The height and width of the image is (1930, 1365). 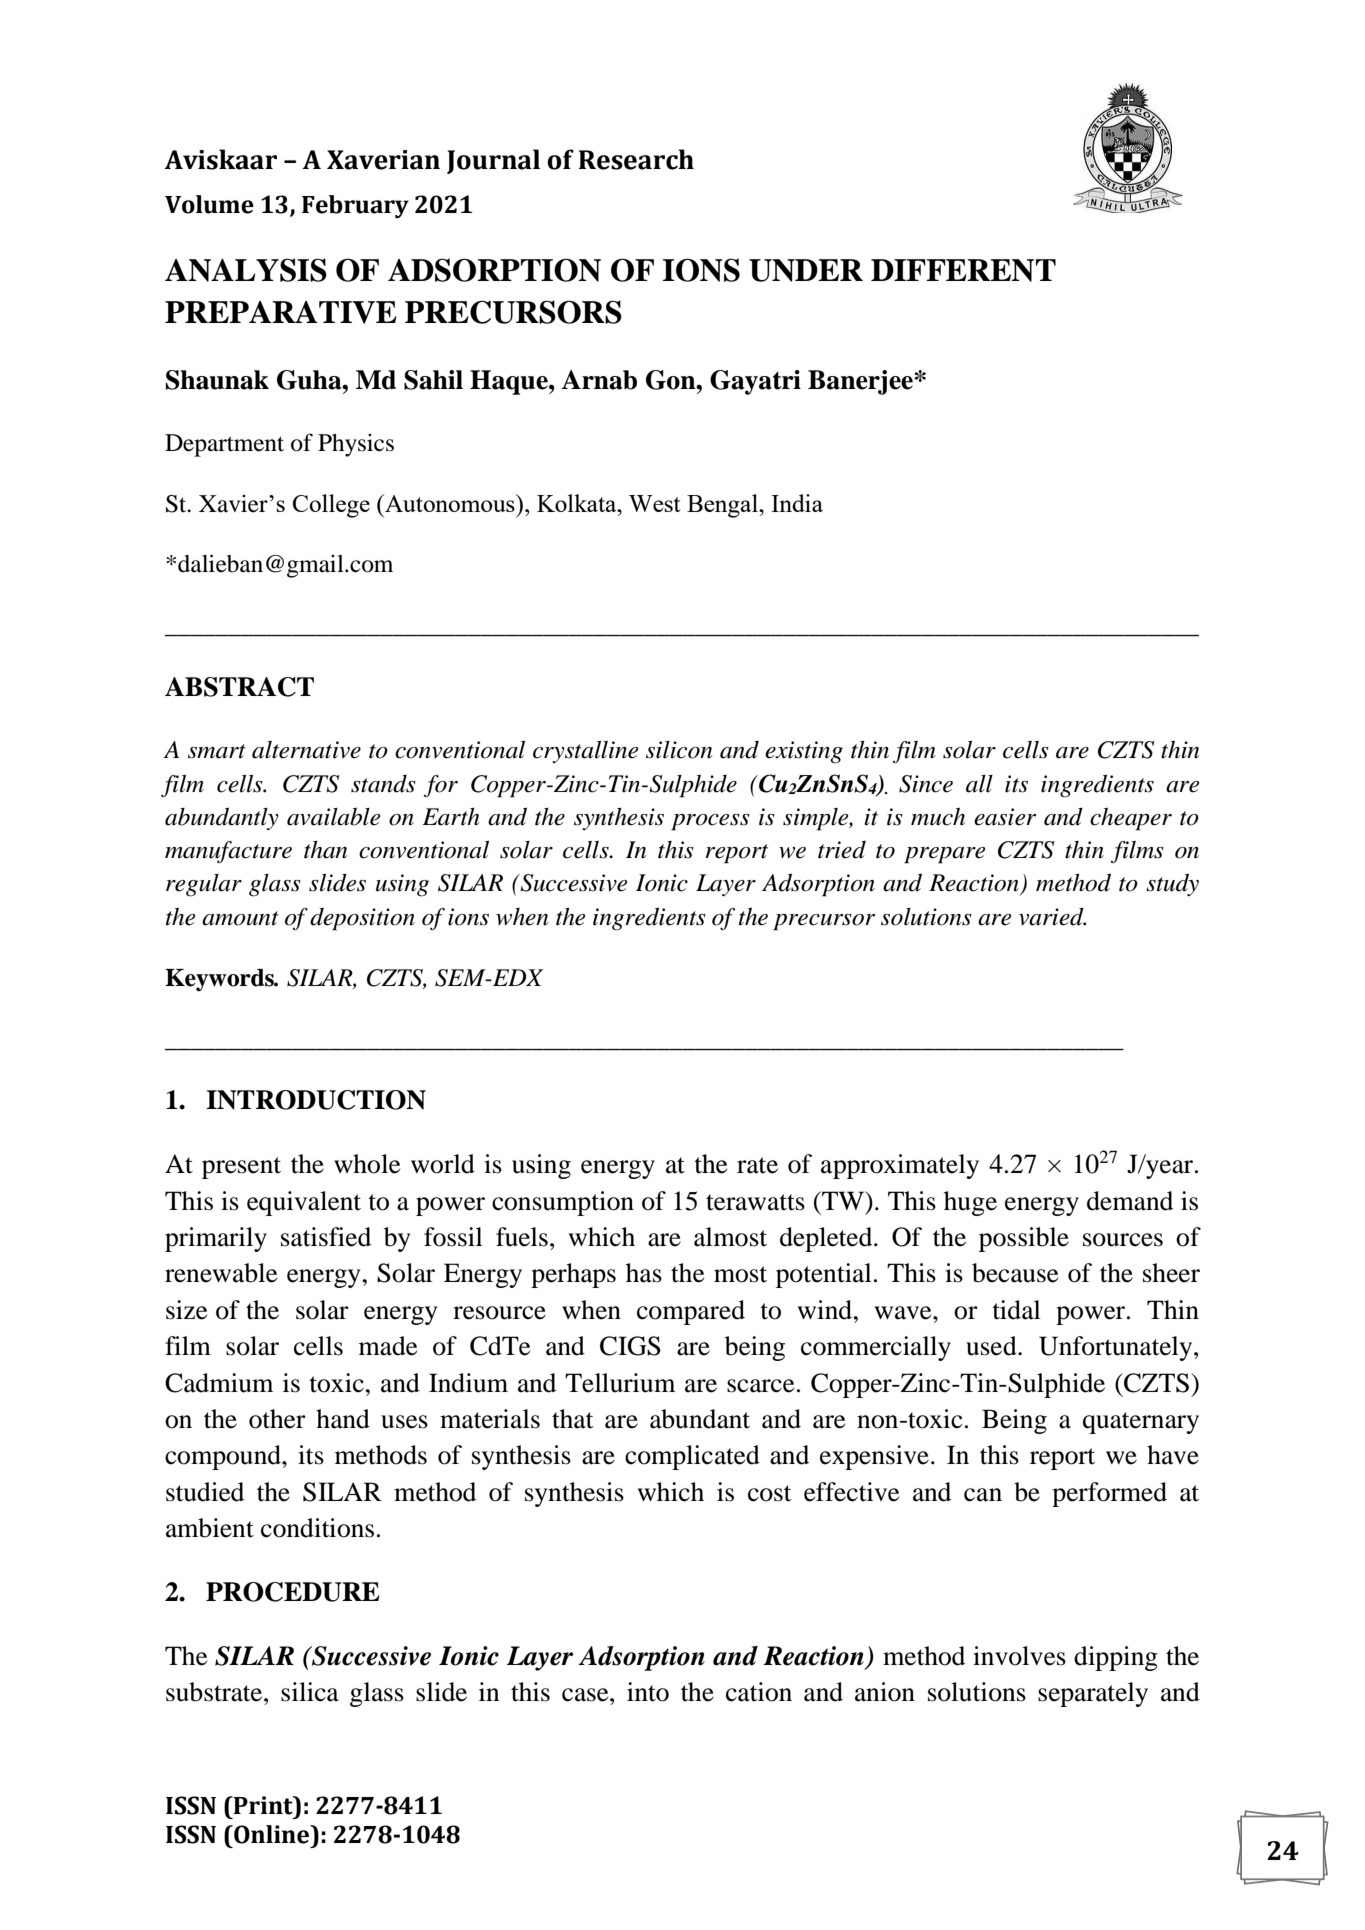 What do you see at coordinates (306, 750) in the image?
I see `alternative` at bounding box center [306, 750].
